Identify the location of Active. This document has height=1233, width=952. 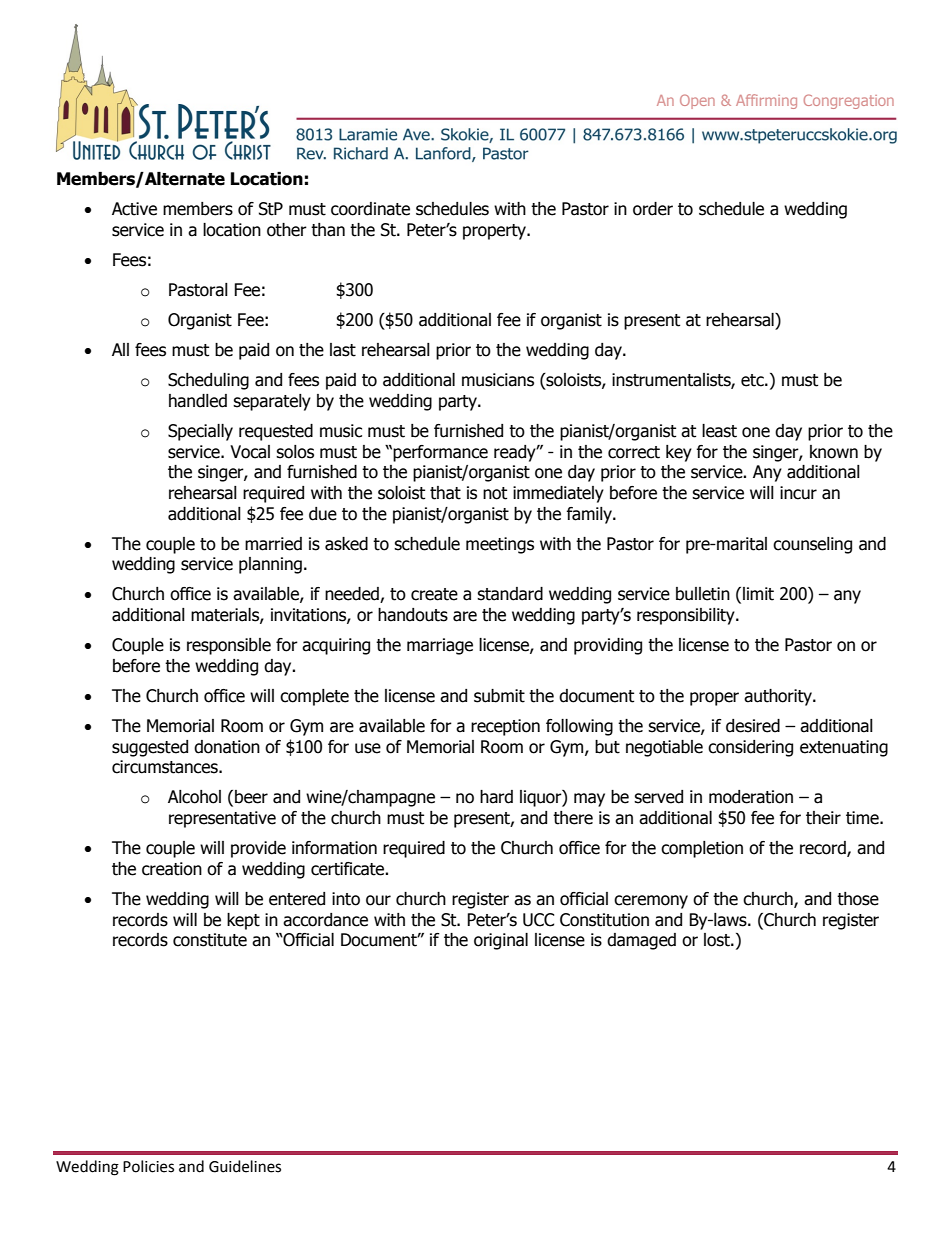
(134, 209).
